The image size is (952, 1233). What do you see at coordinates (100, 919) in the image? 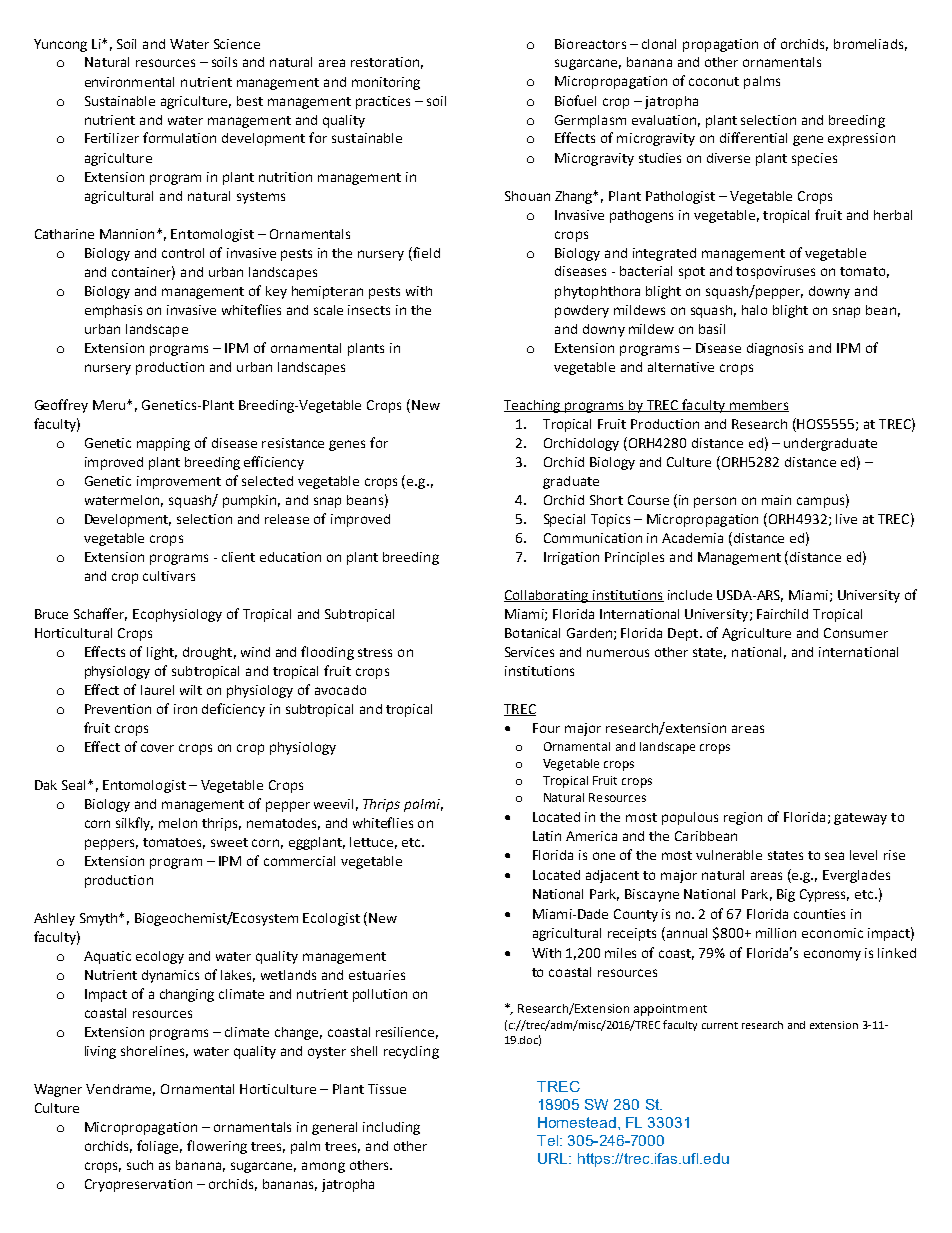
I see `Smyth` at bounding box center [100, 919].
